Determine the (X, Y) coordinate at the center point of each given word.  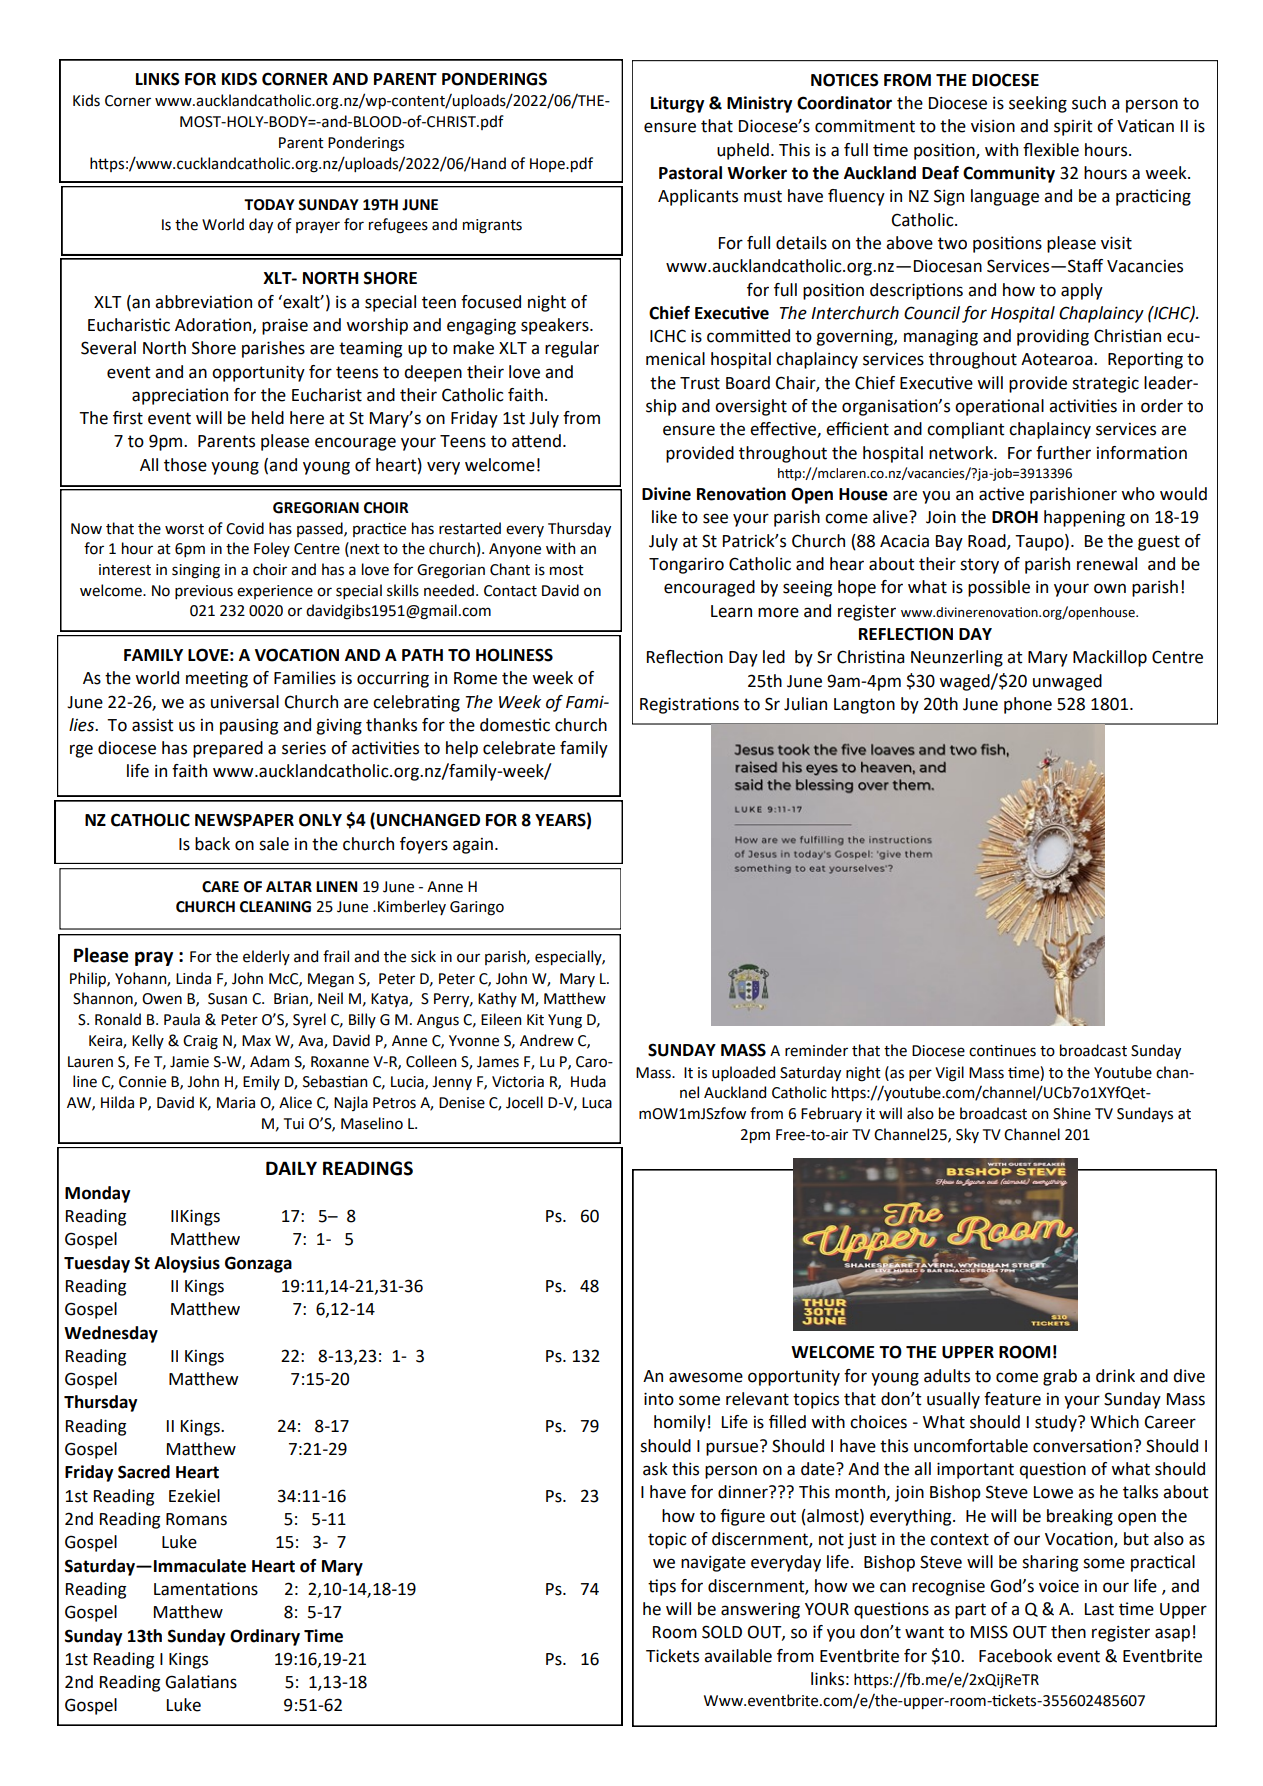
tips (662, 1587)
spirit (1073, 128)
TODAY (269, 205)
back (212, 844)
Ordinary (265, 1637)
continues (1002, 1051)
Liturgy (678, 104)
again (473, 846)
